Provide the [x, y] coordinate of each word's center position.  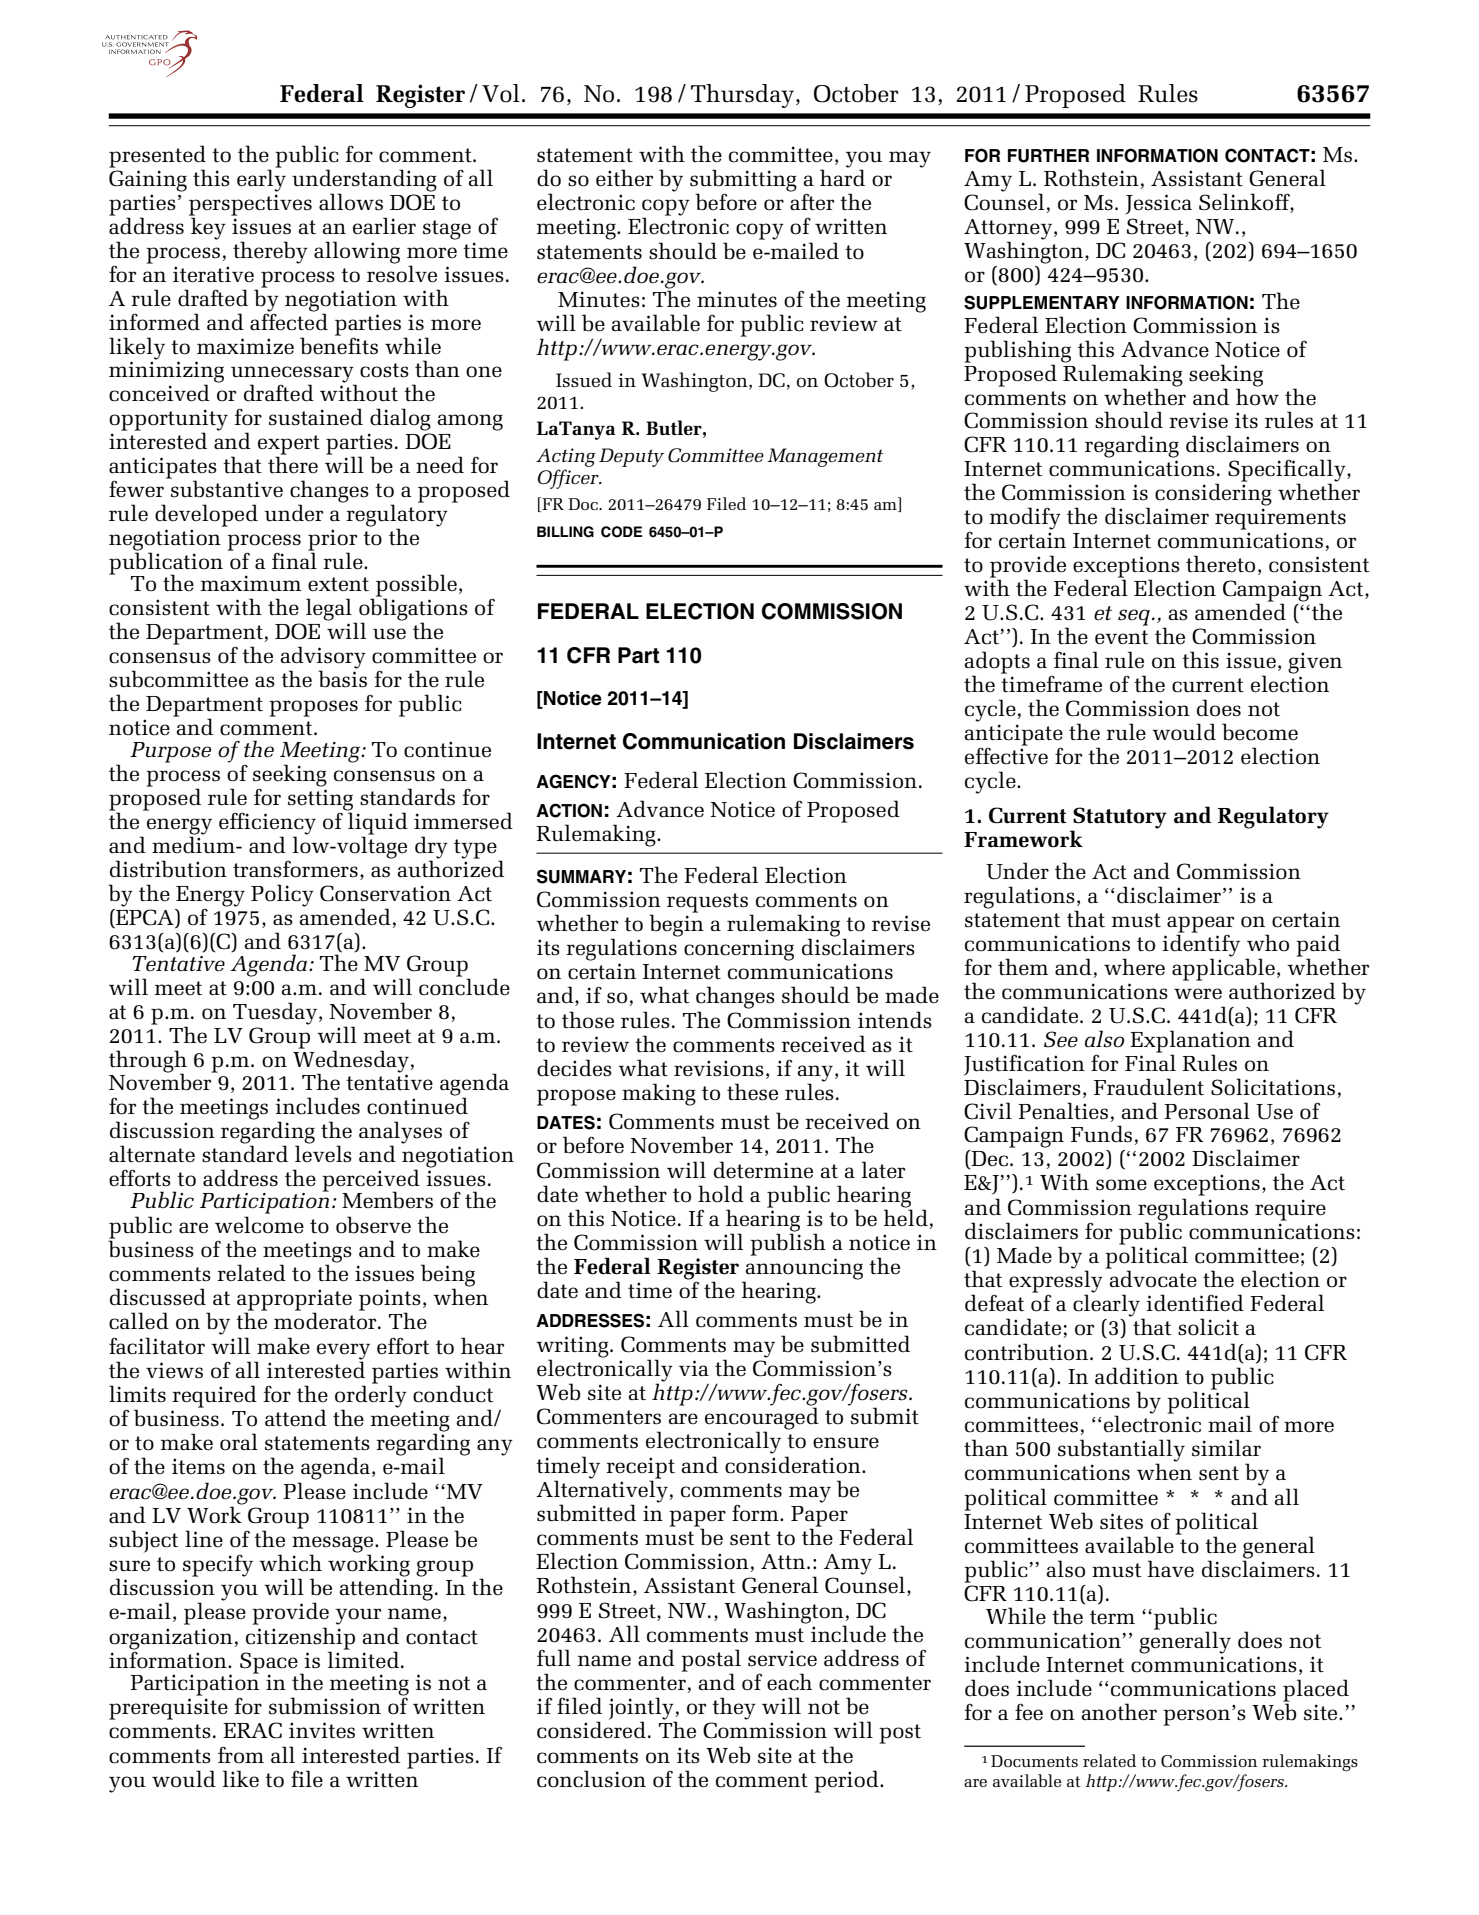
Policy [282, 895]
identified [1195, 1303]
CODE [621, 532]
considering [1213, 494]
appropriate [294, 1301]
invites [322, 1730]
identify [1201, 945]
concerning [739, 950]
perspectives [250, 206]
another [1119, 1712]
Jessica [1158, 204]
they [734, 1708]
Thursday [742, 96]
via [694, 1368]
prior [332, 541]
